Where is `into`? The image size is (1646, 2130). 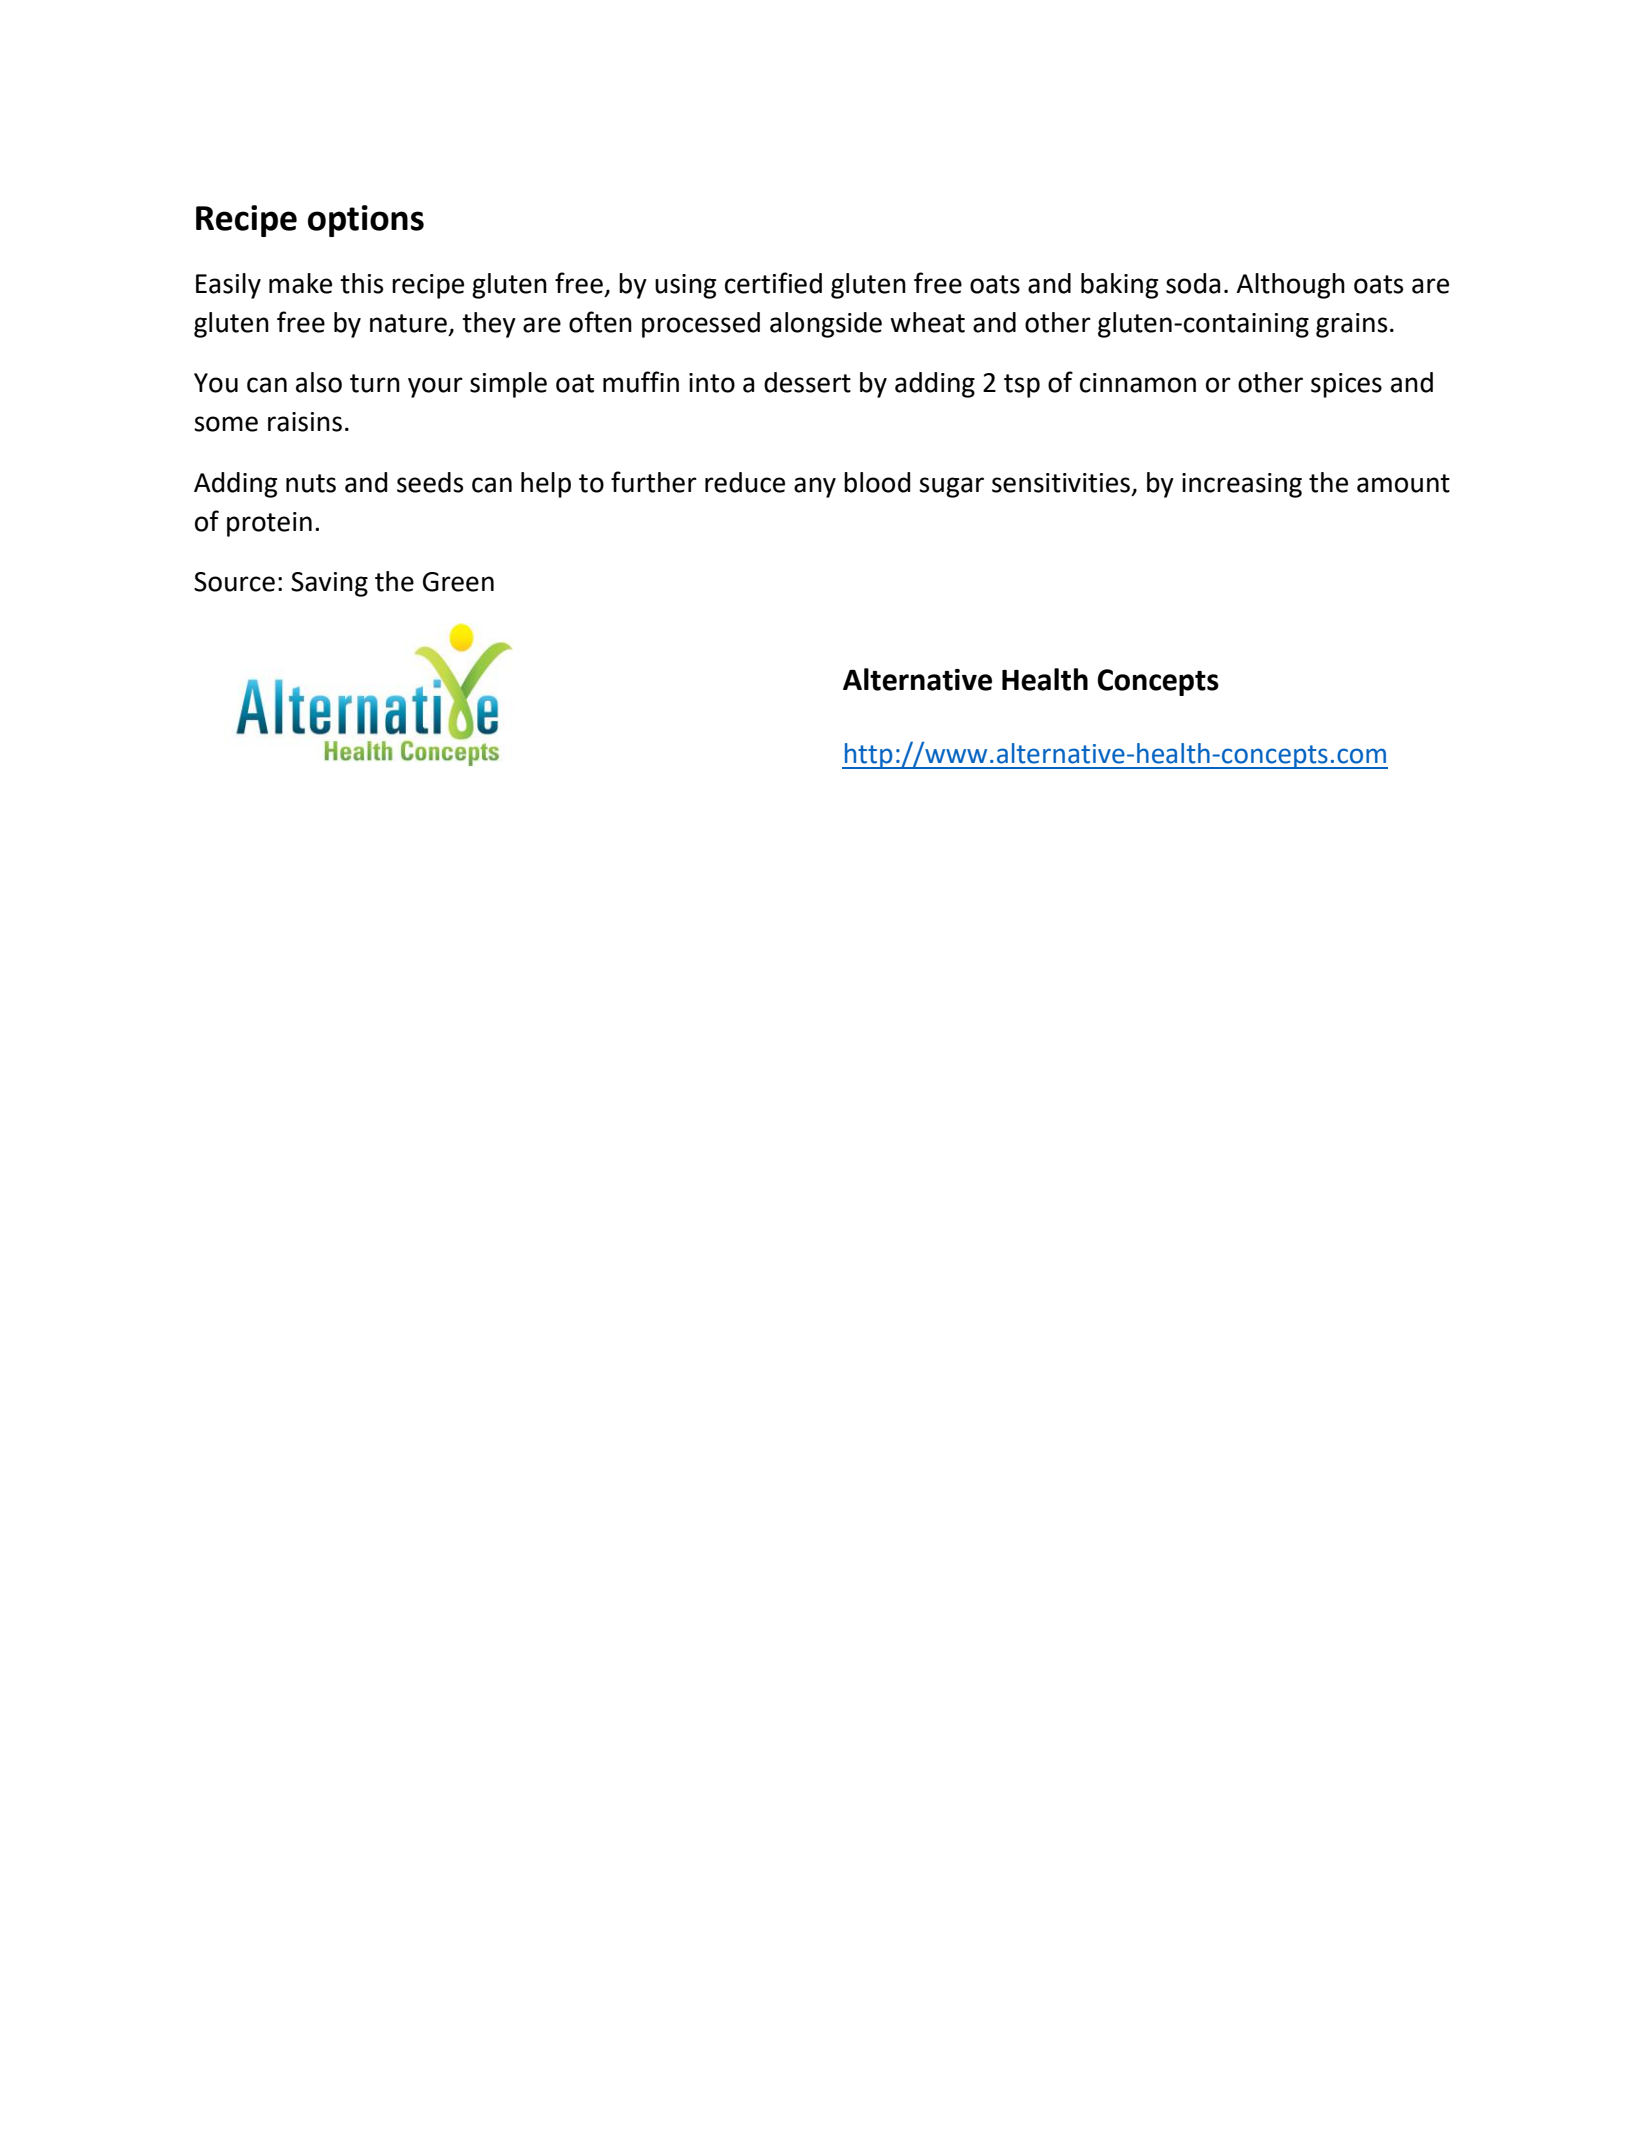
into is located at coordinates (712, 383).
